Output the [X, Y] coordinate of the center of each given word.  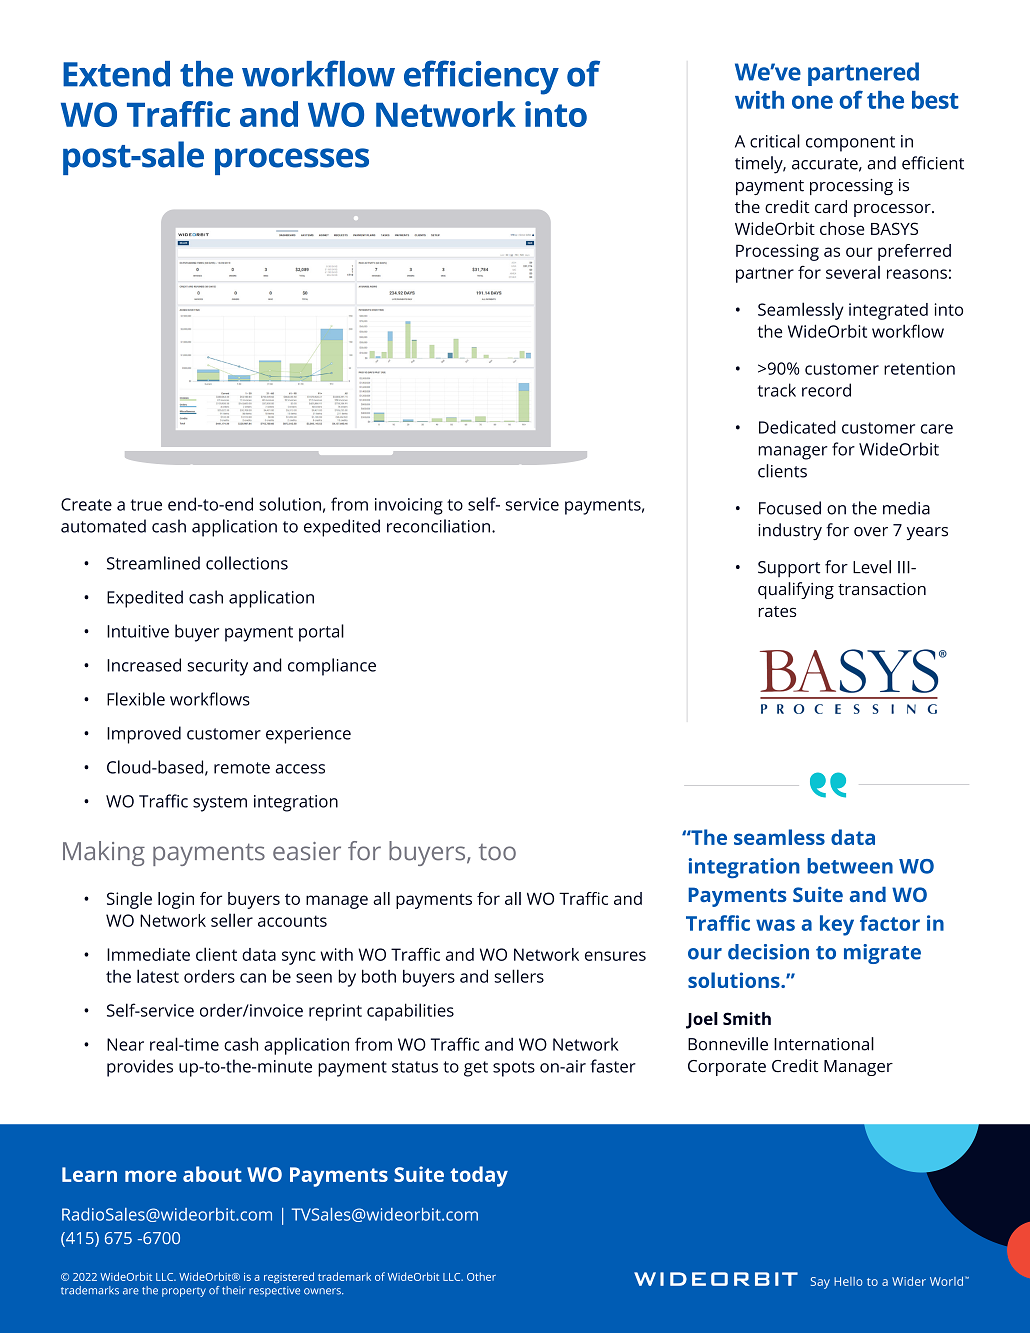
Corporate [727, 1068]
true [146, 505]
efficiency [481, 77]
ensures [615, 956]
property [184, 1292]
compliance [332, 667]
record [826, 390]
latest [158, 976]
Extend [116, 74]
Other [481, 1276]
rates [777, 611]
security [217, 667]
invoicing [409, 506]
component [850, 144]
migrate [882, 954]
